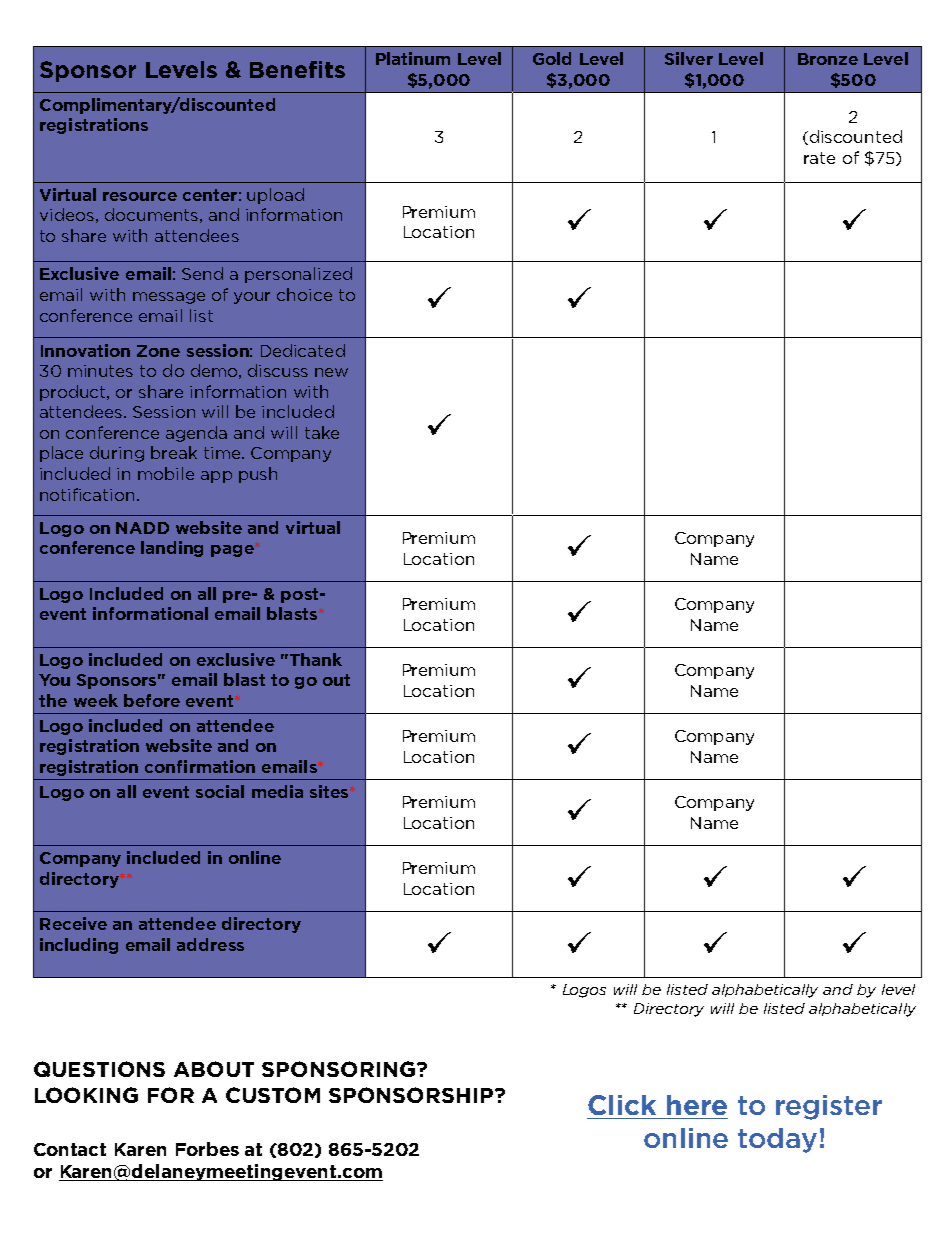 The image size is (952, 1233). What do you see at coordinates (697, 1105) in the screenshot?
I see `here` at bounding box center [697, 1105].
